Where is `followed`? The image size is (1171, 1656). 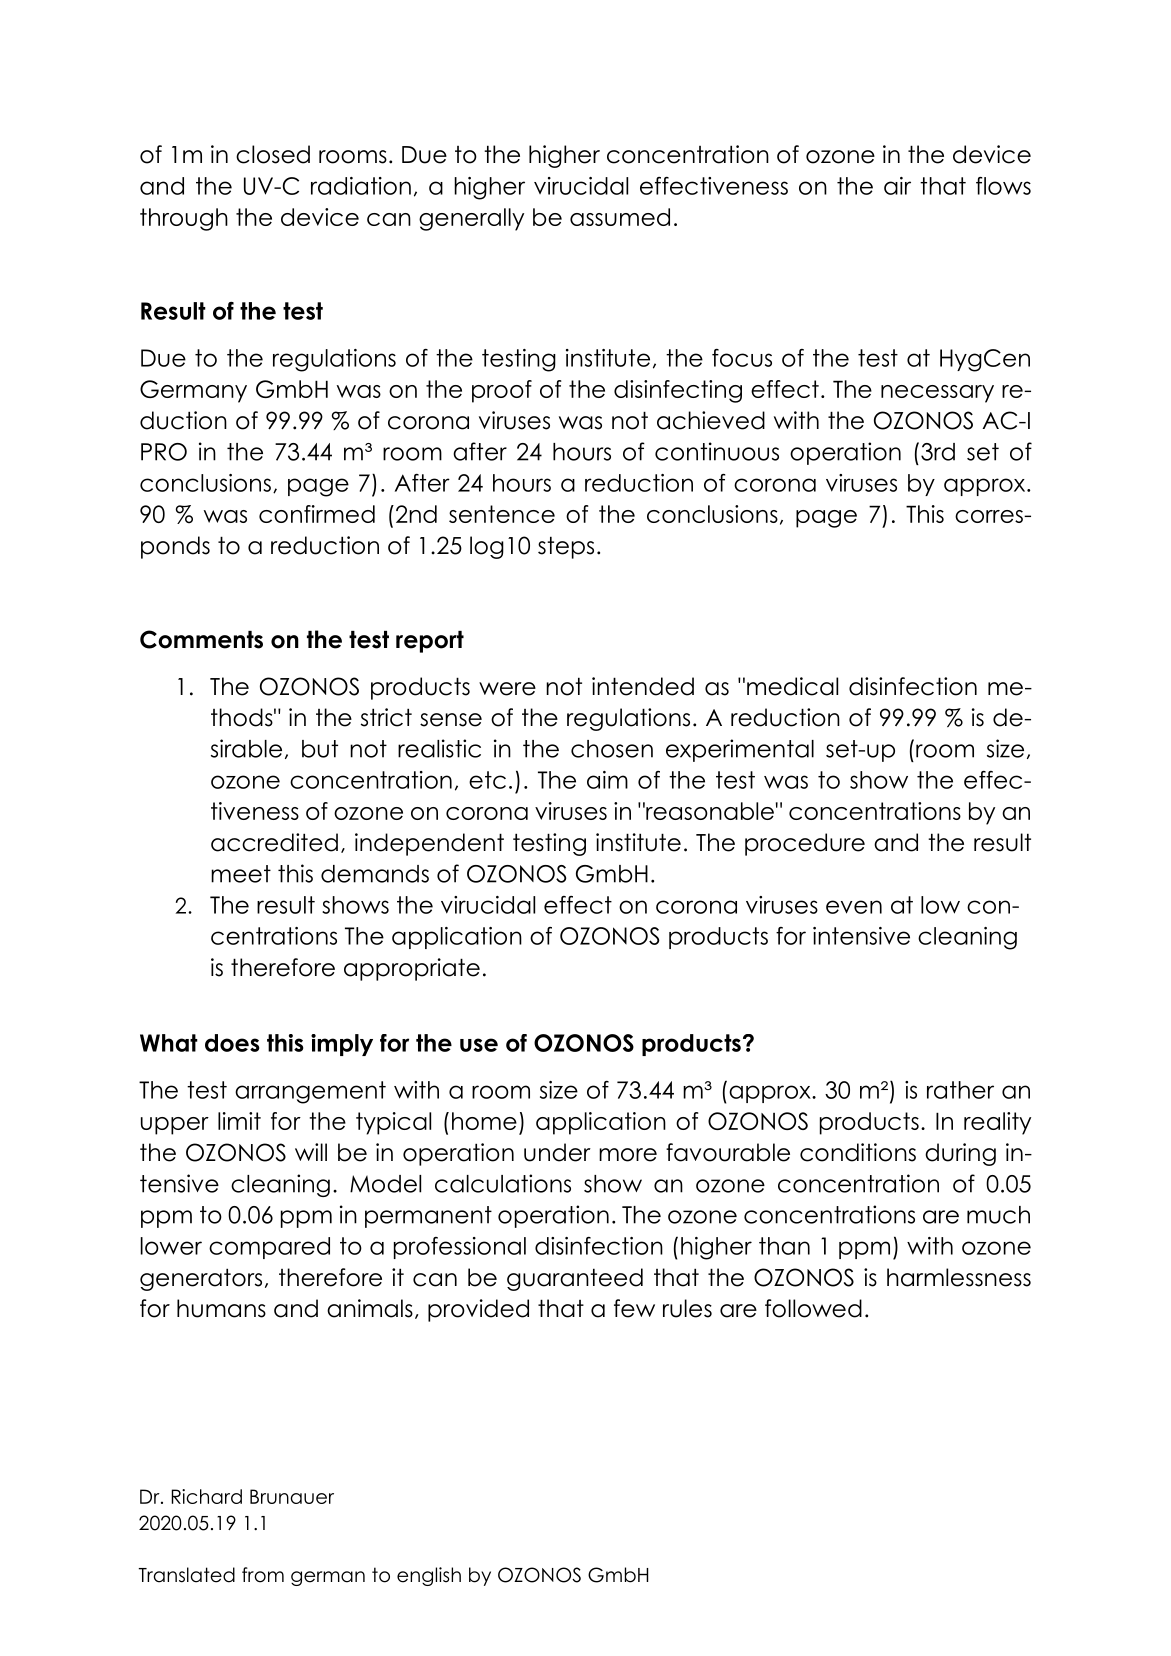 followed is located at coordinates (813, 1308).
